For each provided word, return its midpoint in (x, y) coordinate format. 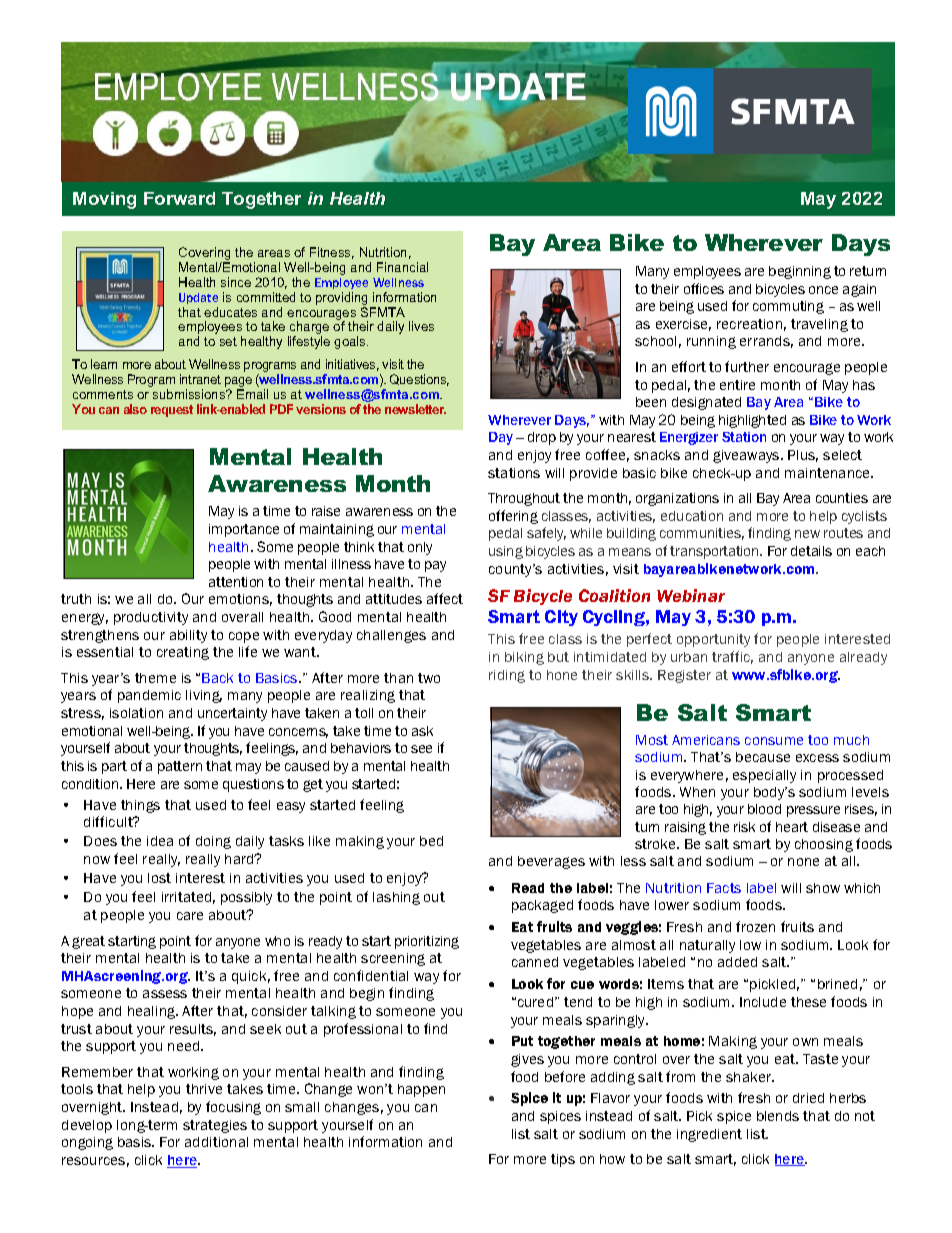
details (811, 551)
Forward (179, 198)
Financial (402, 267)
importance (244, 530)
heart (792, 827)
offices (704, 288)
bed (431, 841)
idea (160, 841)
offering (513, 517)
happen (421, 1090)
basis (136, 1142)
